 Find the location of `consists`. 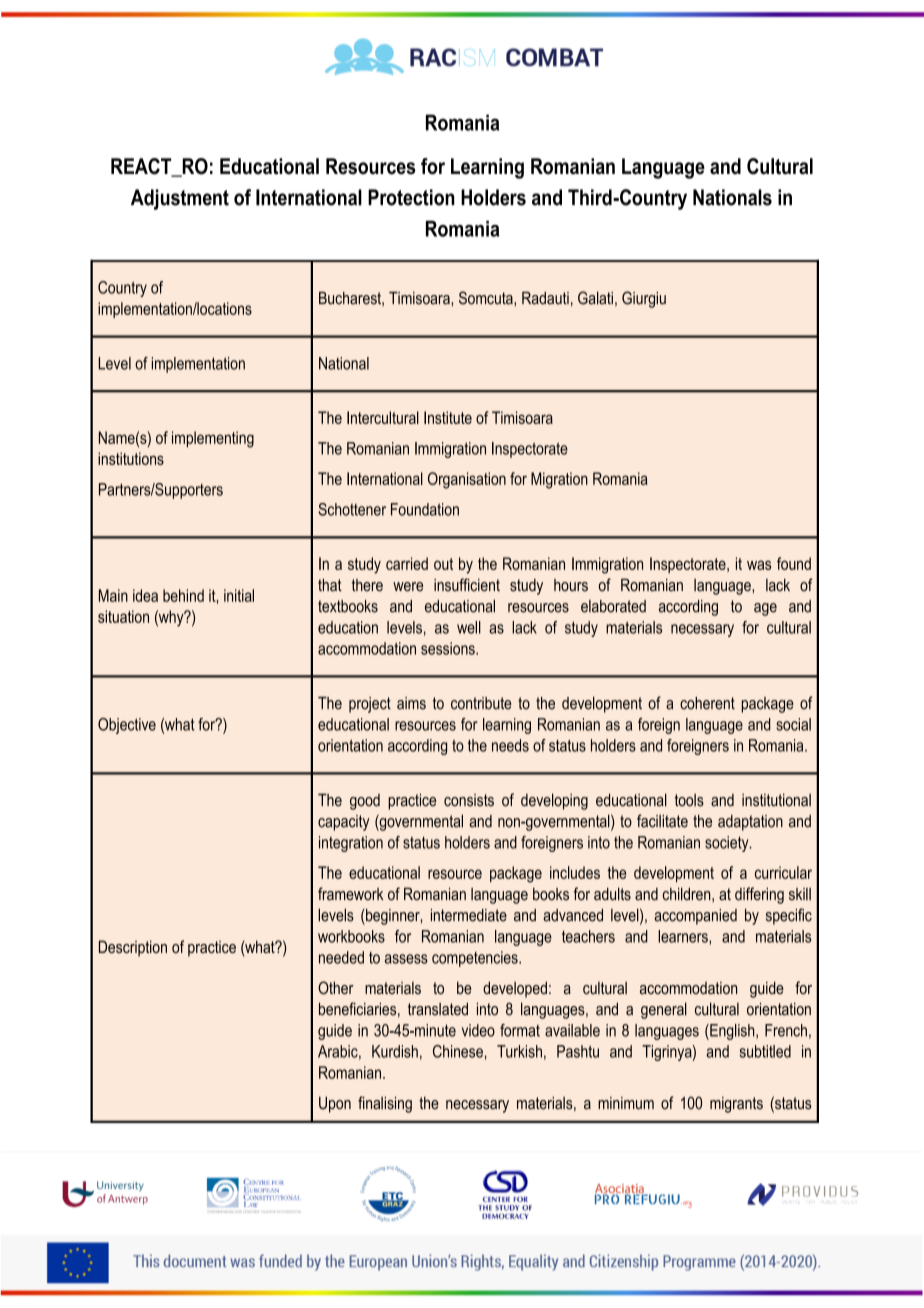

consists is located at coordinates (469, 800).
